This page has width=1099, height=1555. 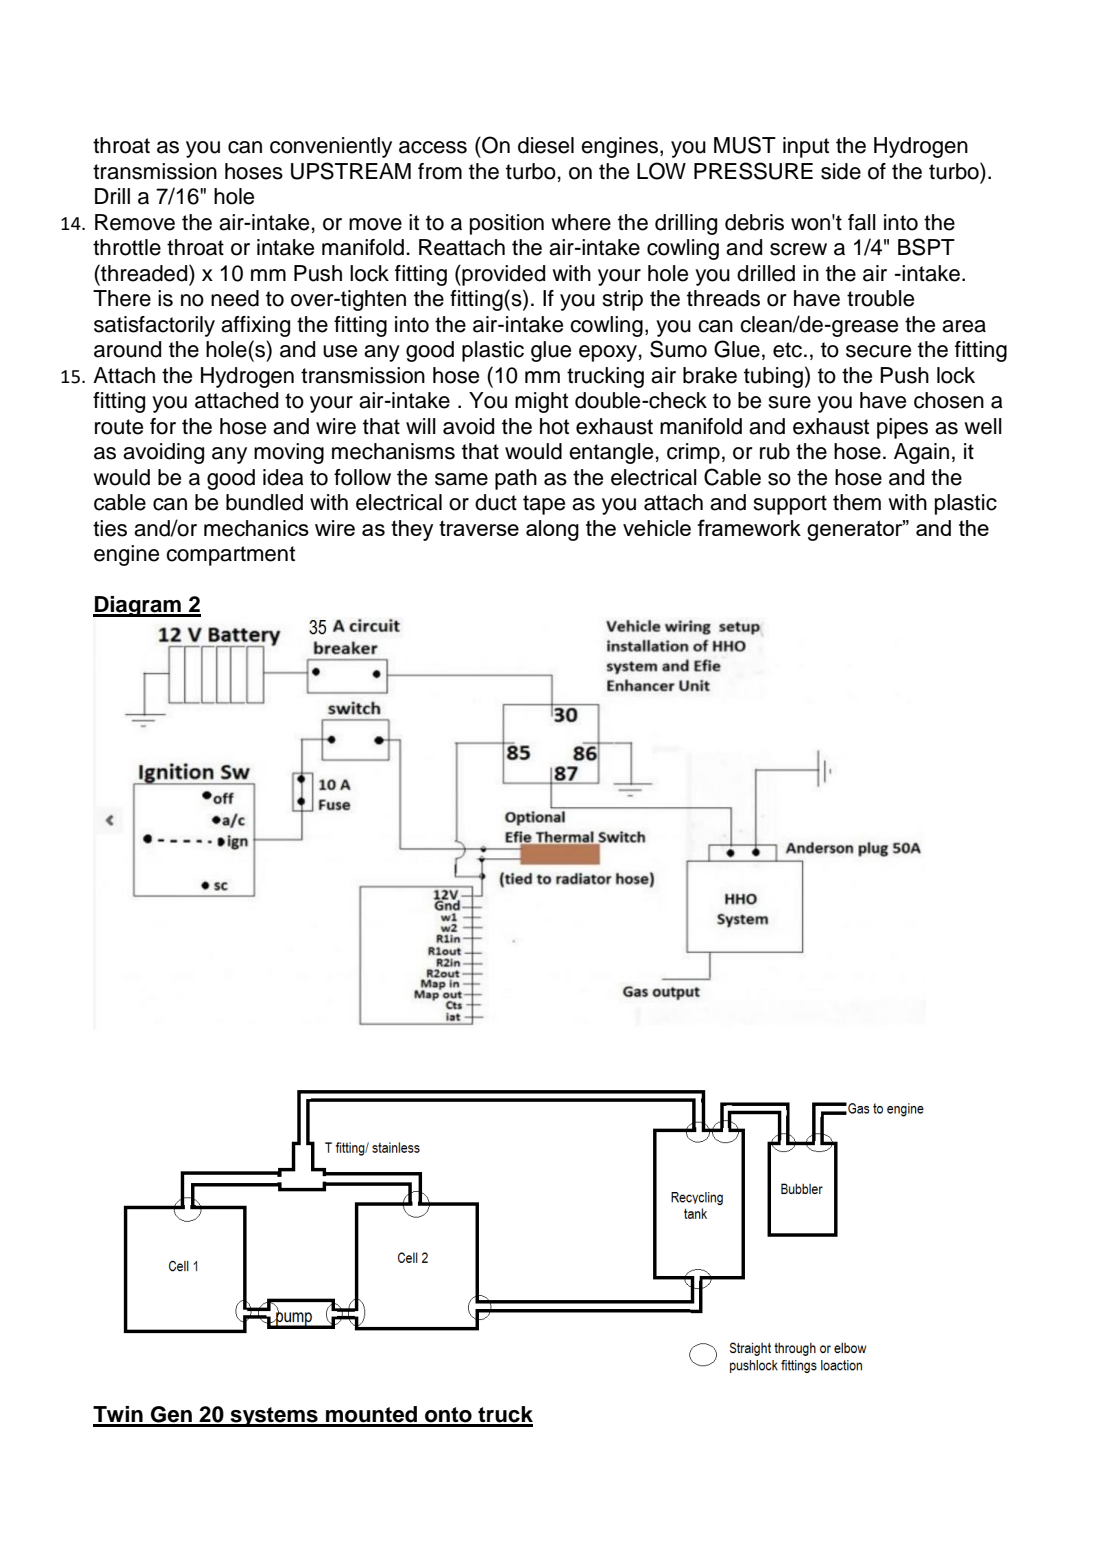 What do you see at coordinates (841, 171) in the page?
I see `side` at bounding box center [841, 171].
